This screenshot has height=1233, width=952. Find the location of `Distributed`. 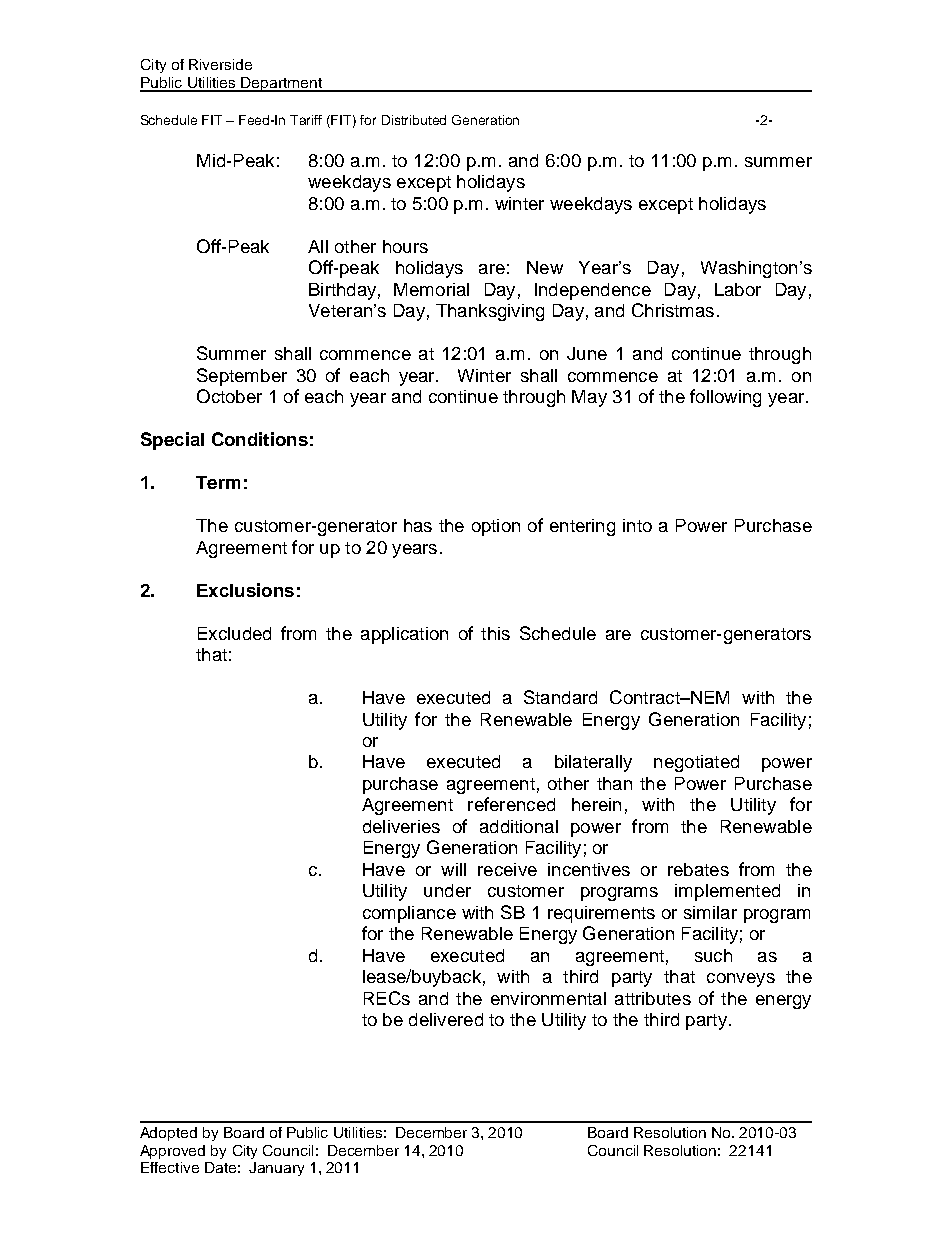

Distributed is located at coordinates (414, 120).
